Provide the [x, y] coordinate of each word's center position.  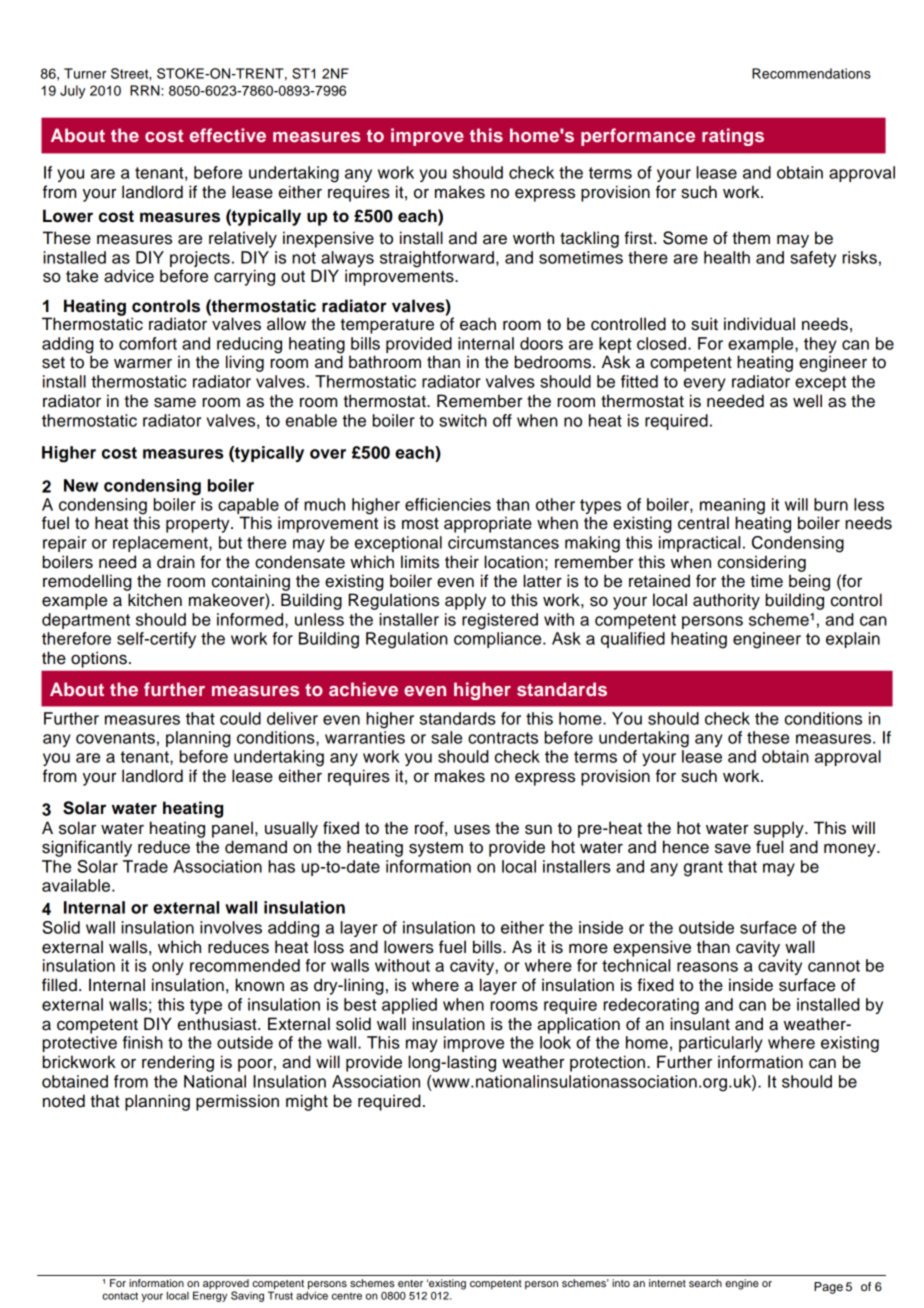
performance [638, 137]
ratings [733, 137]
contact [120, 1296]
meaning [732, 507]
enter [410, 1283]
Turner [85, 73]
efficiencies [448, 504]
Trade [145, 866]
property [199, 525]
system [436, 849]
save [733, 848]
